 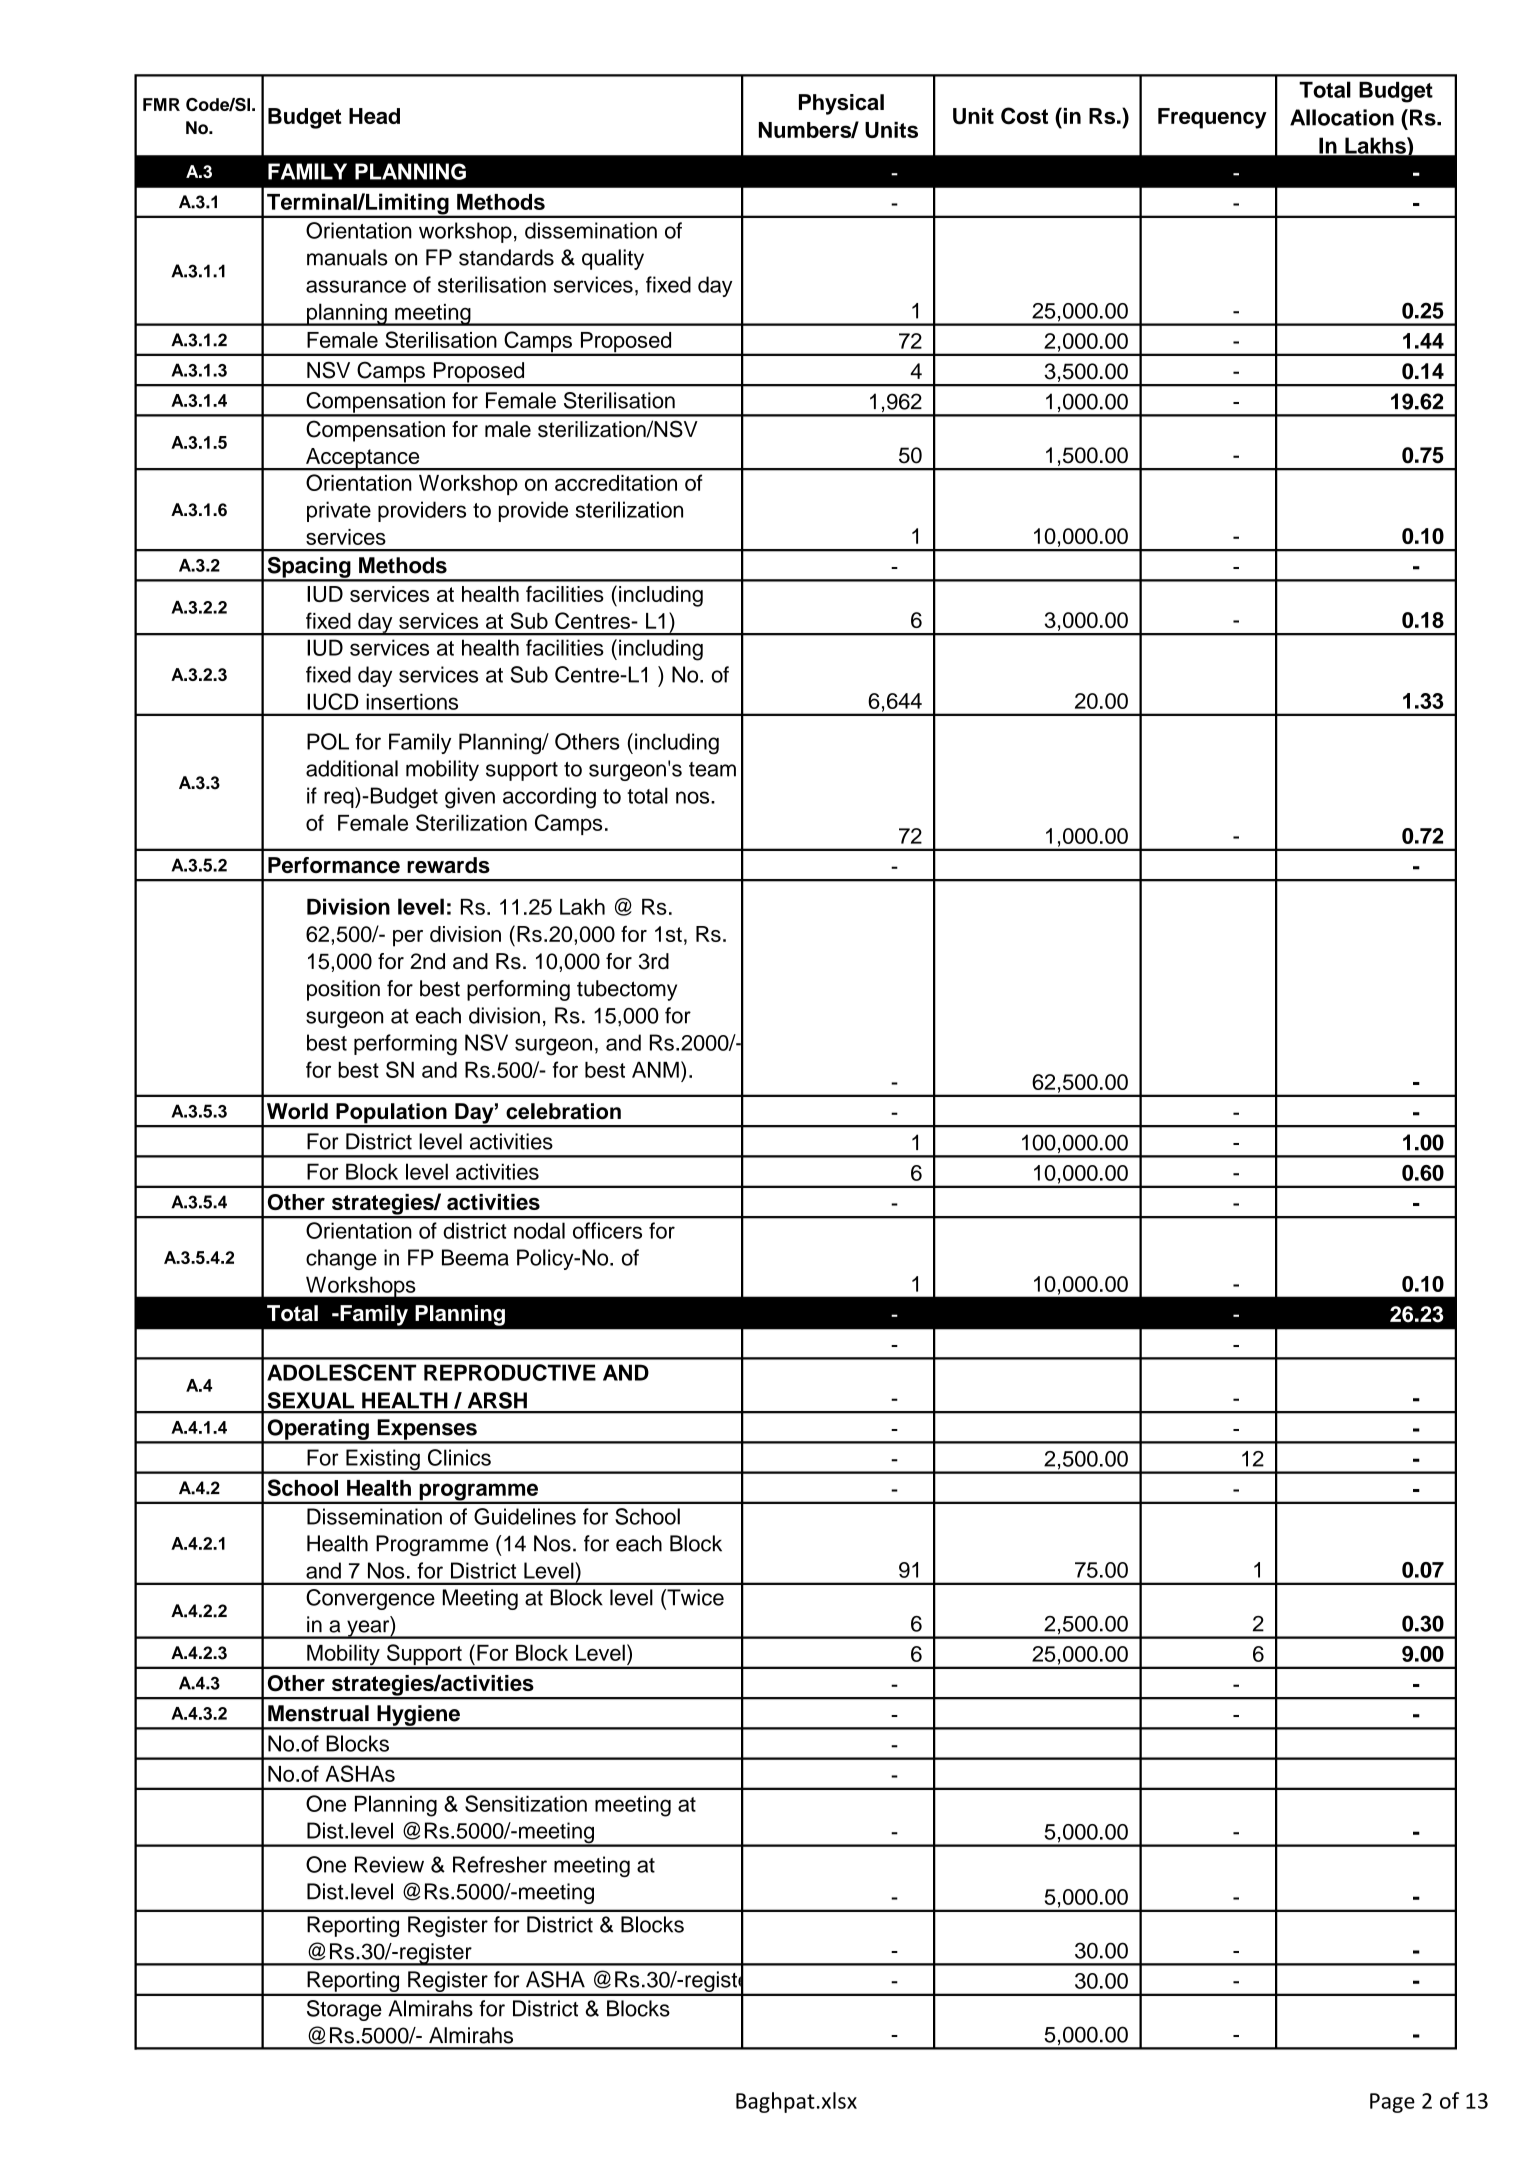 What do you see at coordinates (607, 1230) in the screenshot?
I see `officers` at bounding box center [607, 1230].
